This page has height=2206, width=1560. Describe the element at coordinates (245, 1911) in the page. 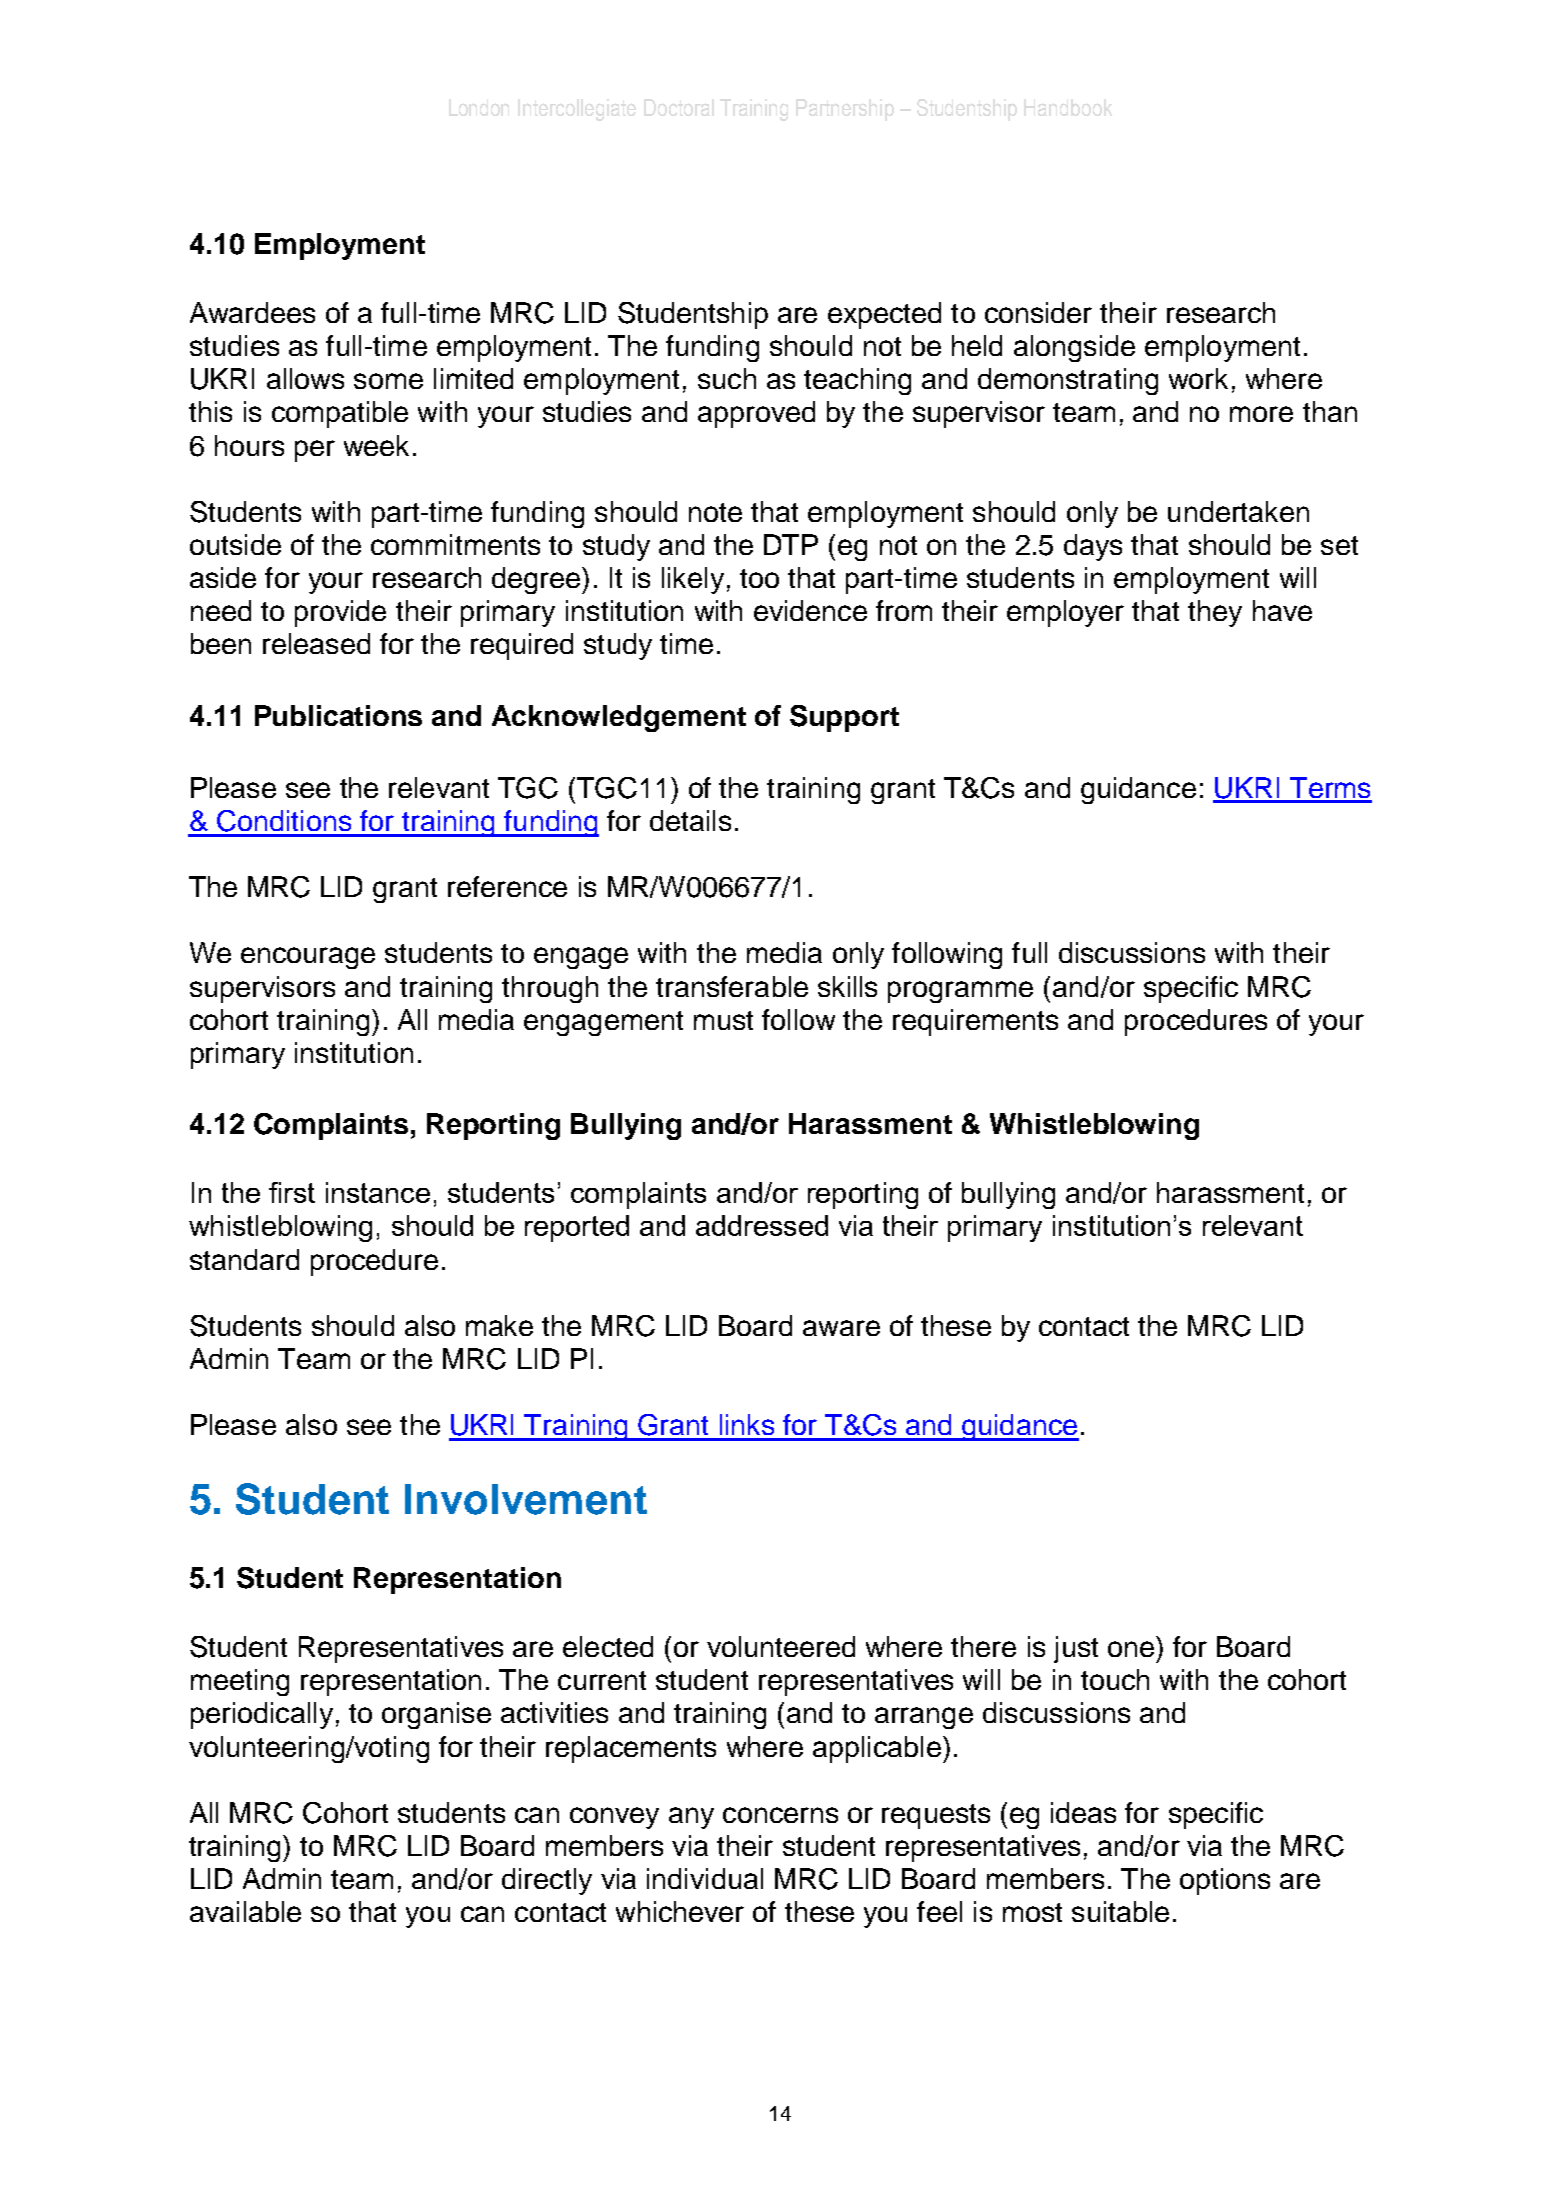

I see `available` at that location.
